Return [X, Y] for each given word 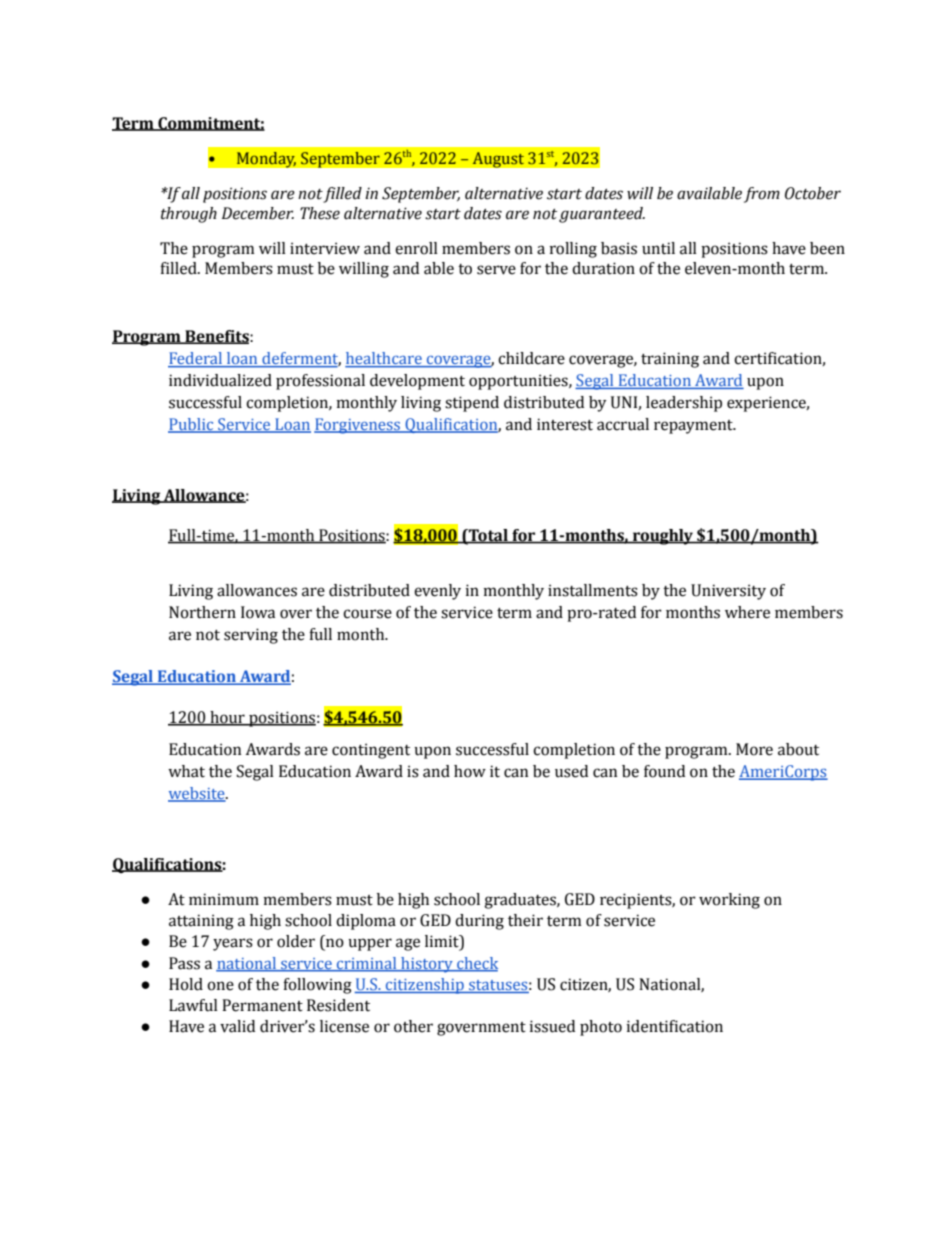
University [728, 592]
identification [675, 1026]
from [762, 195]
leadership [684, 404]
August [498, 160]
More [754, 749]
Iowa [258, 612]
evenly [437, 592]
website [197, 794]
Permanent [262, 1005]
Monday [266, 159]
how [470, 771]
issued [552, 1026]
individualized [220, 380]
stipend [472, 404]
